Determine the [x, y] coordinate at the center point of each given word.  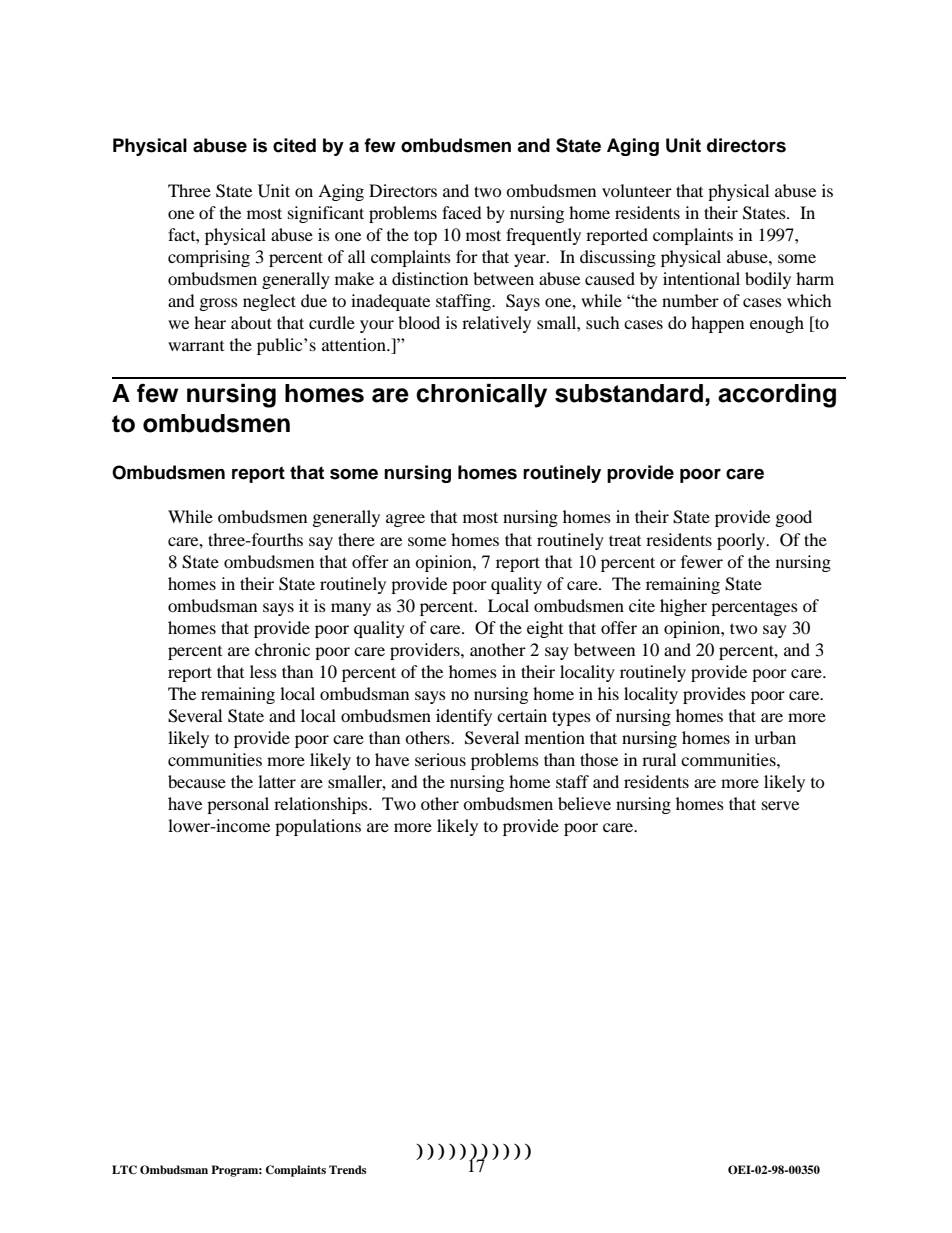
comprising [209, 258]
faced [462, 212]
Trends [348, 1169]
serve [780, 805]
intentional [701, 278]
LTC [124, 1170]
